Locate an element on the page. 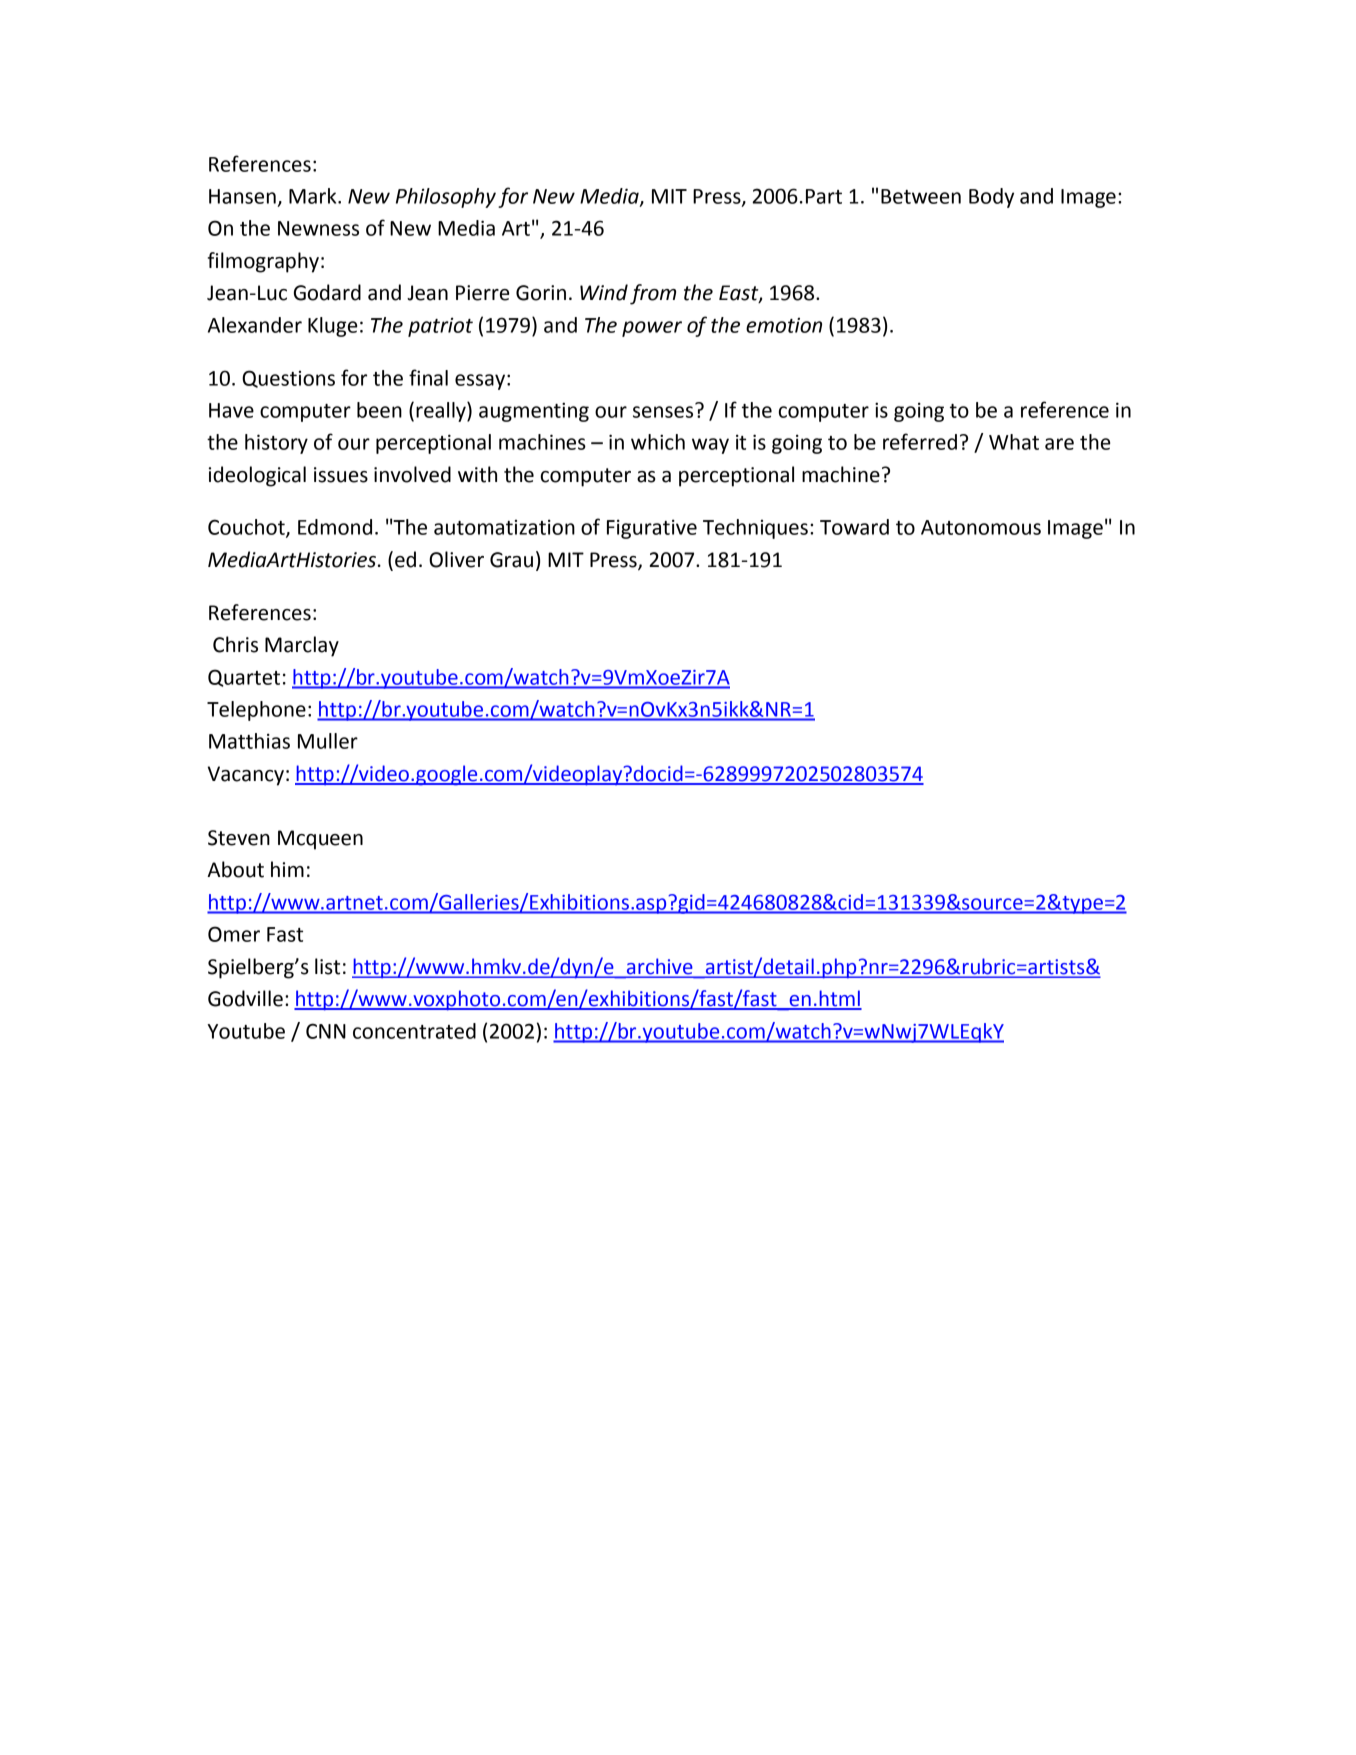 This image has width=1356, height=1755. Muller is located at coordinates (328, 741).
